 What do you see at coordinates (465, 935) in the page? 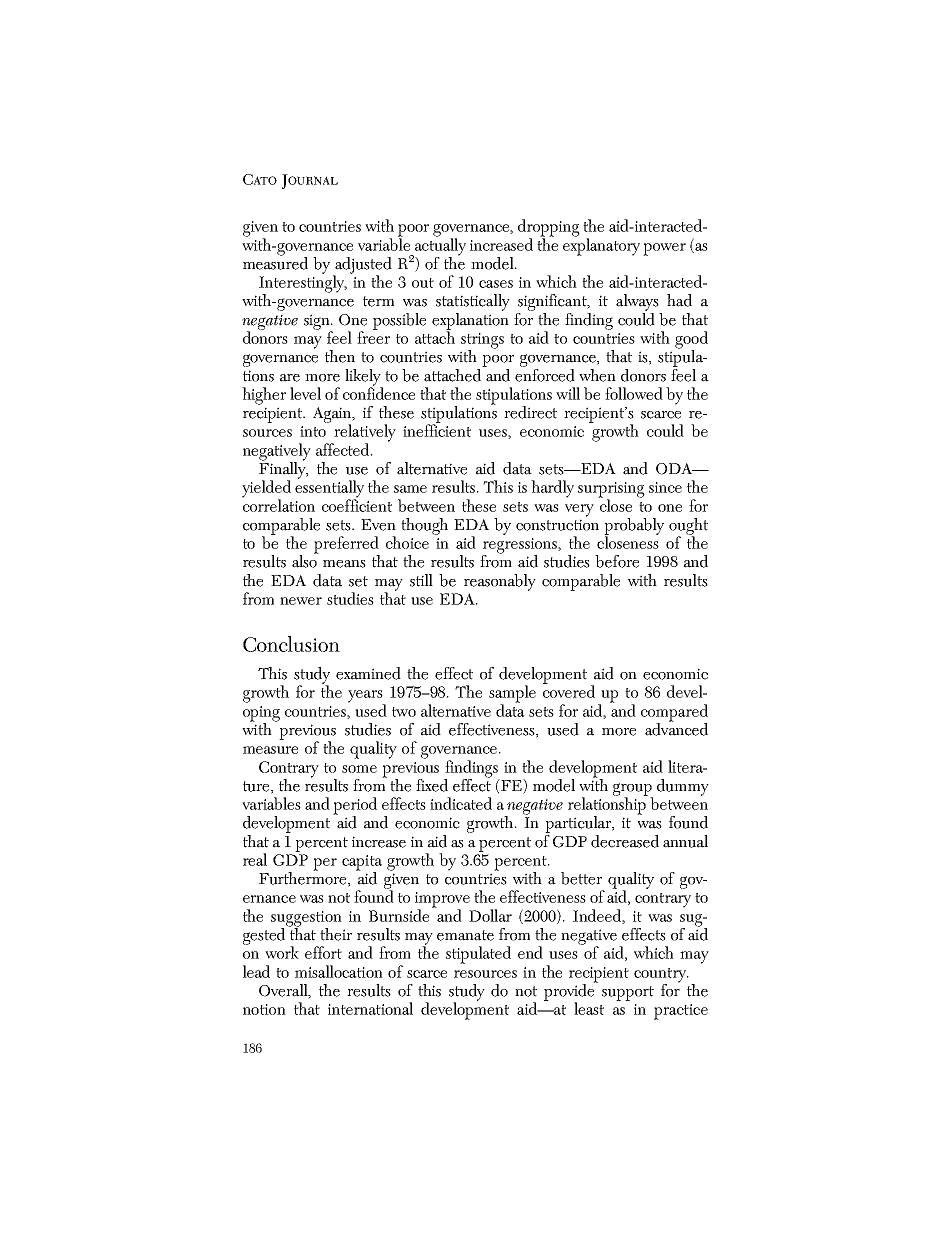
I see `emanate` at bounding box center [465, 935].
